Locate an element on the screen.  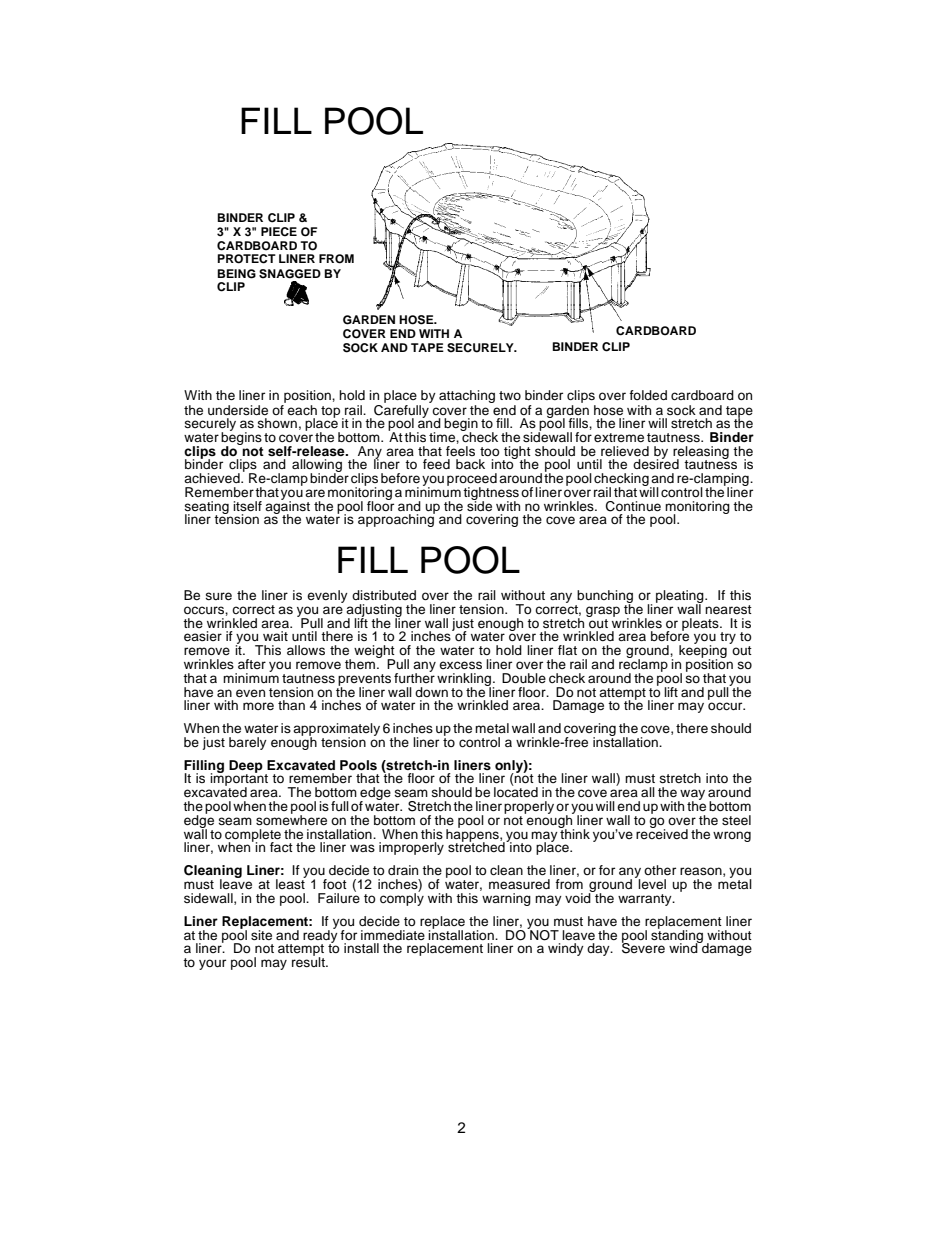
after is located at coordinates (252, 664).
